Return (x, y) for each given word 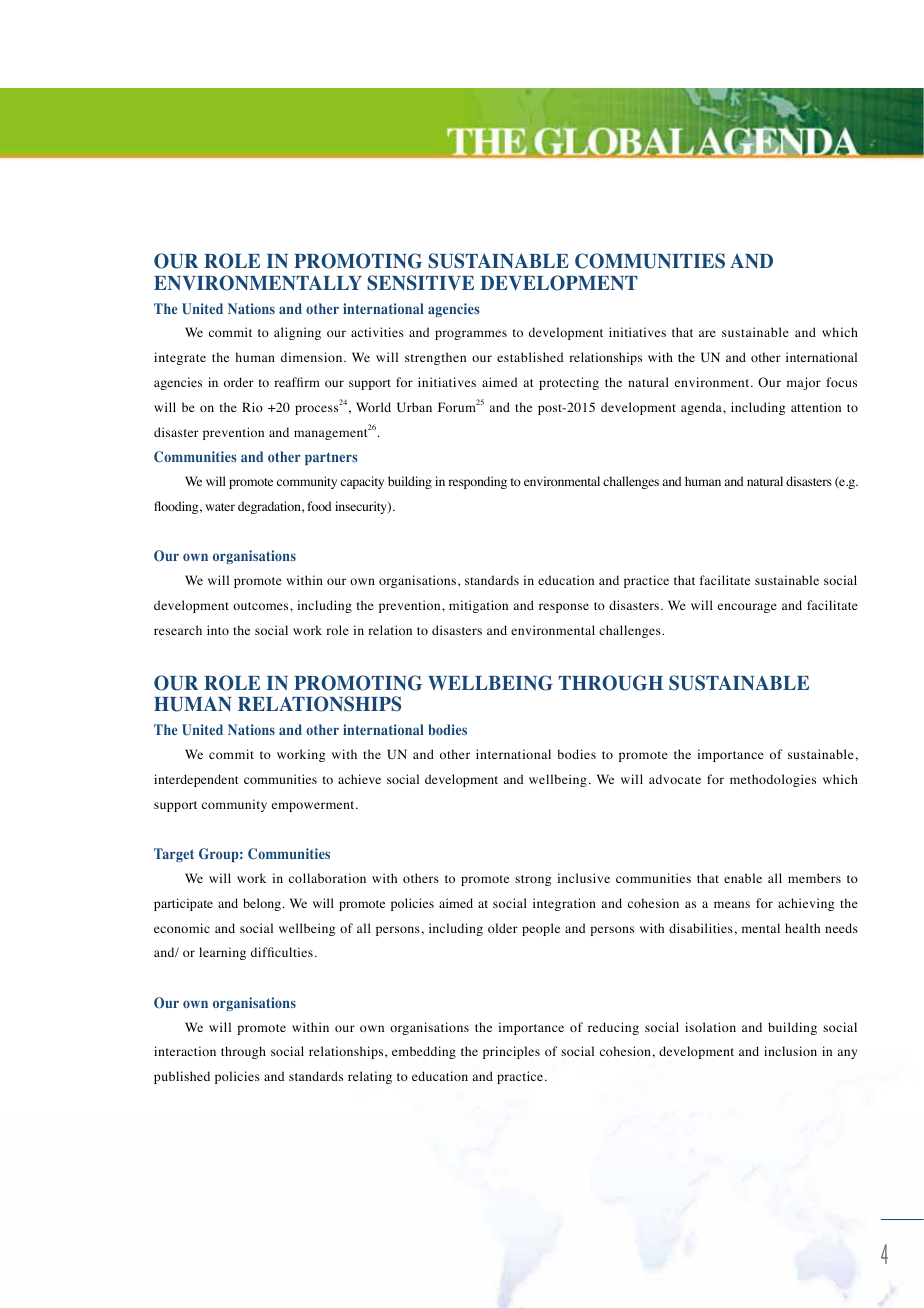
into (218, 630)
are (707, 333)
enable (743, 878)
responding (477, 482)
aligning (297, 333)
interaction (185, 1051)
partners (331, 458)
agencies (454, 310)
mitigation (478, 606)
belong (262, 904)
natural (765, 481)
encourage (747, 608)
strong (533, 880)
